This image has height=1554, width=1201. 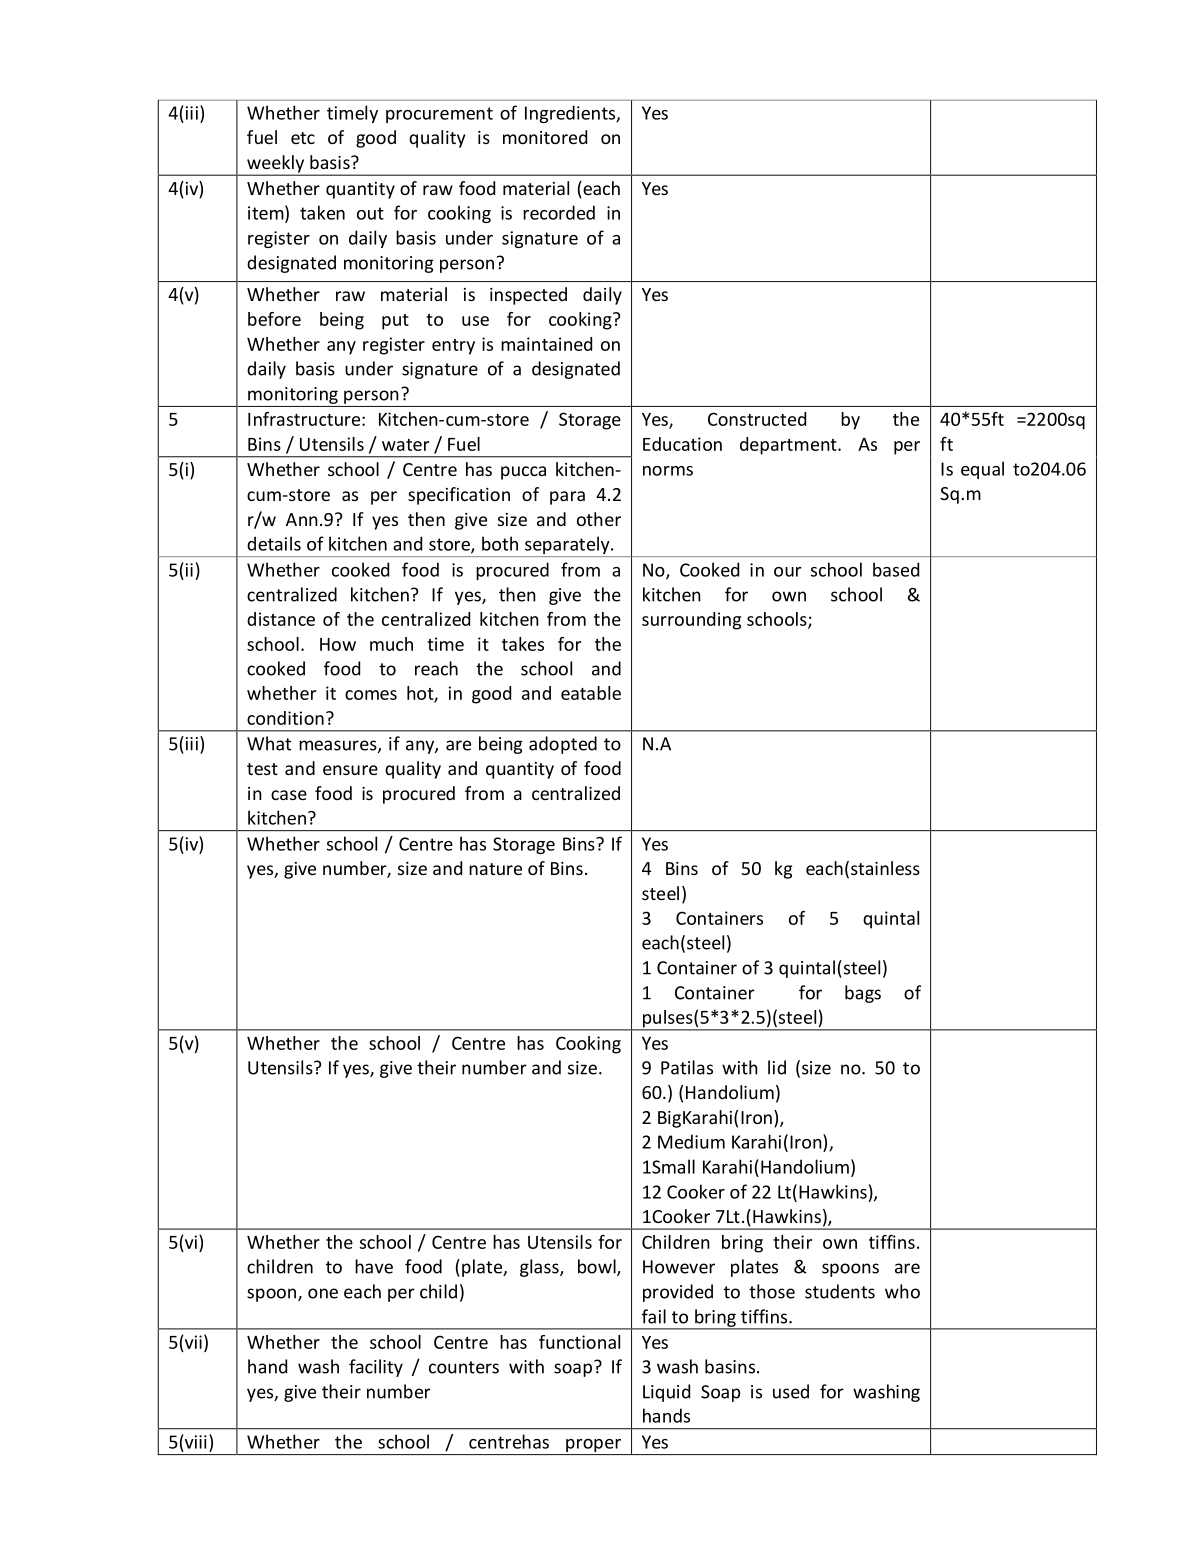 I want to click on facility, so click(x=376, y=1368).
